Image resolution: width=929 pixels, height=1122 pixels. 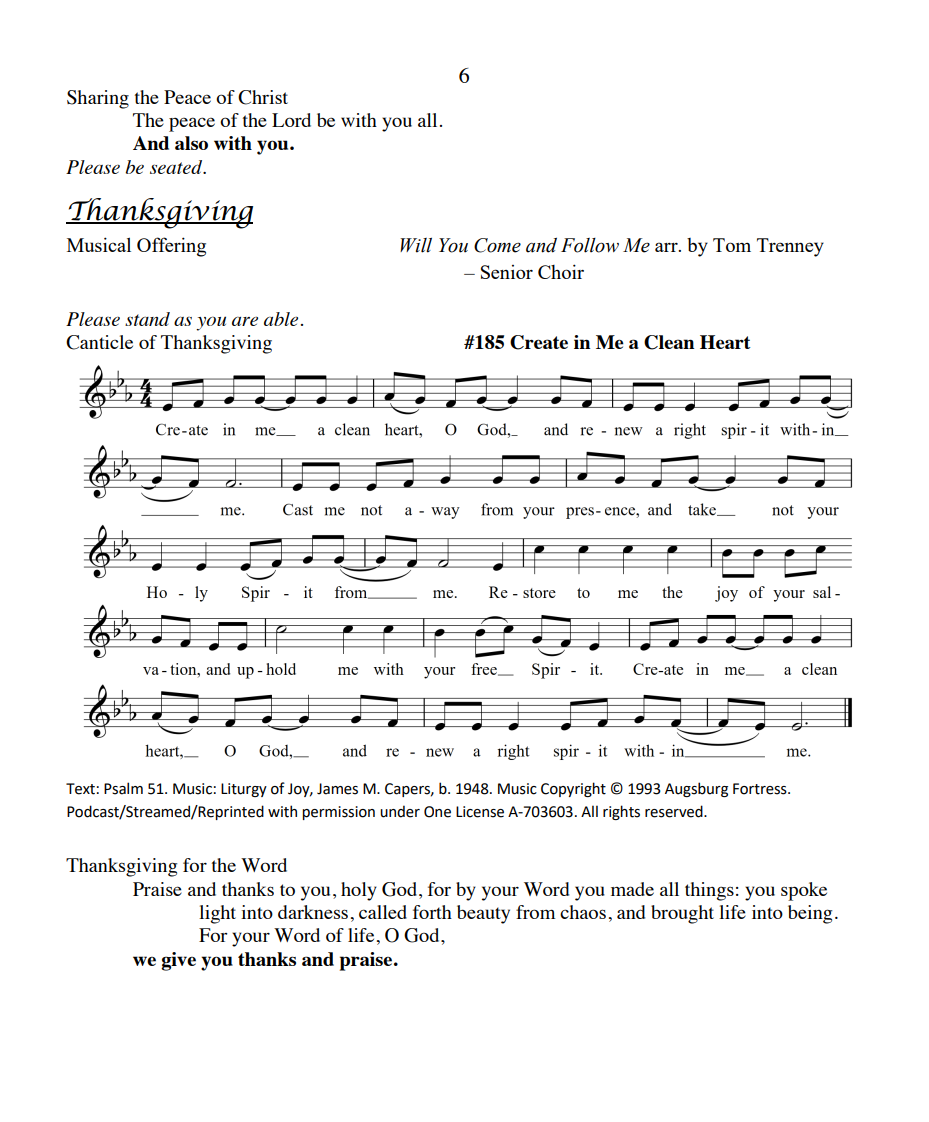 What do you see at coordinates (682, 914) in the page?
I see `brought` at bounding box center [682, 914].
